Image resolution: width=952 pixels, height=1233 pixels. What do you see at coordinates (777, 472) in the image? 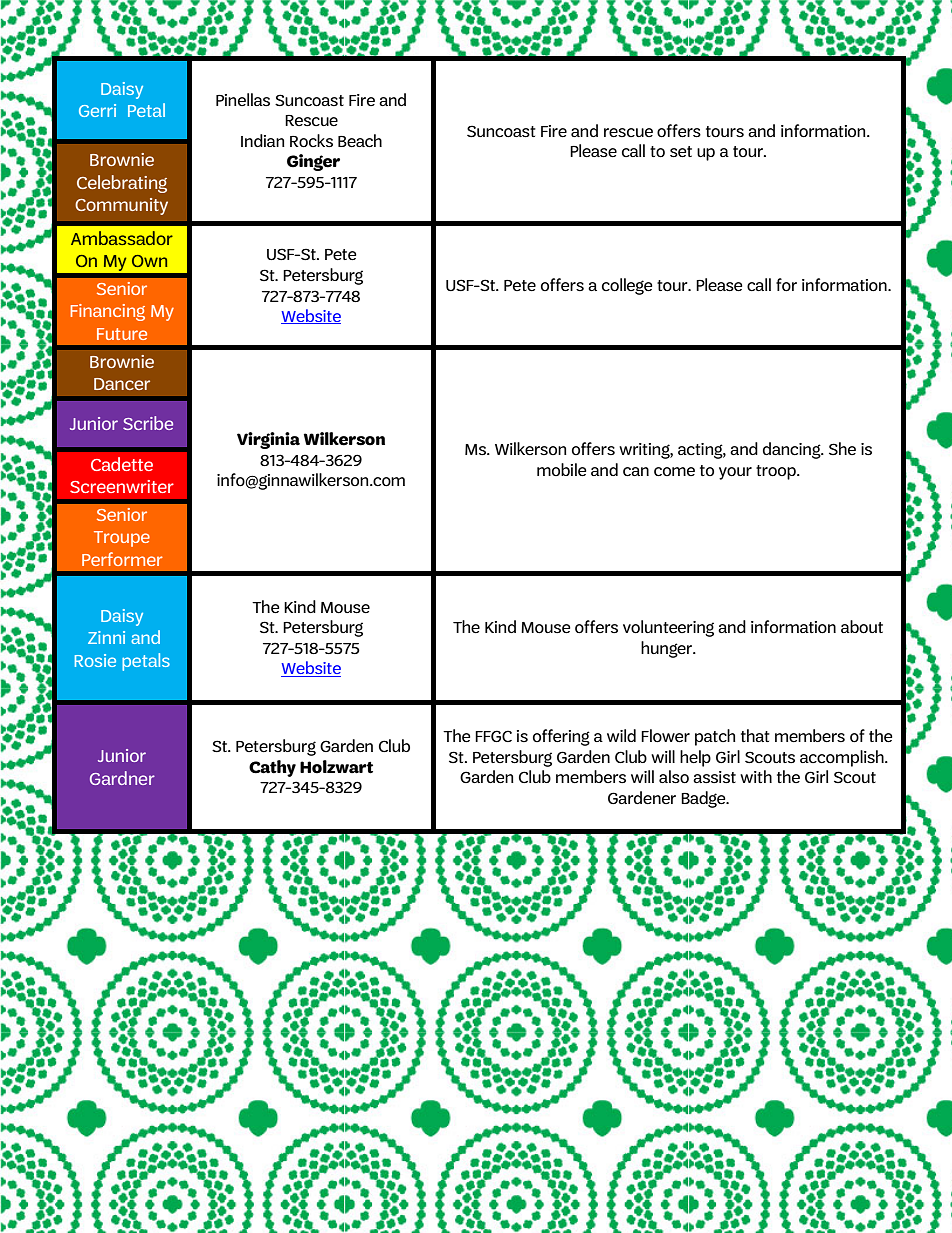
I see `troop` at bounding box center [777, 472].
